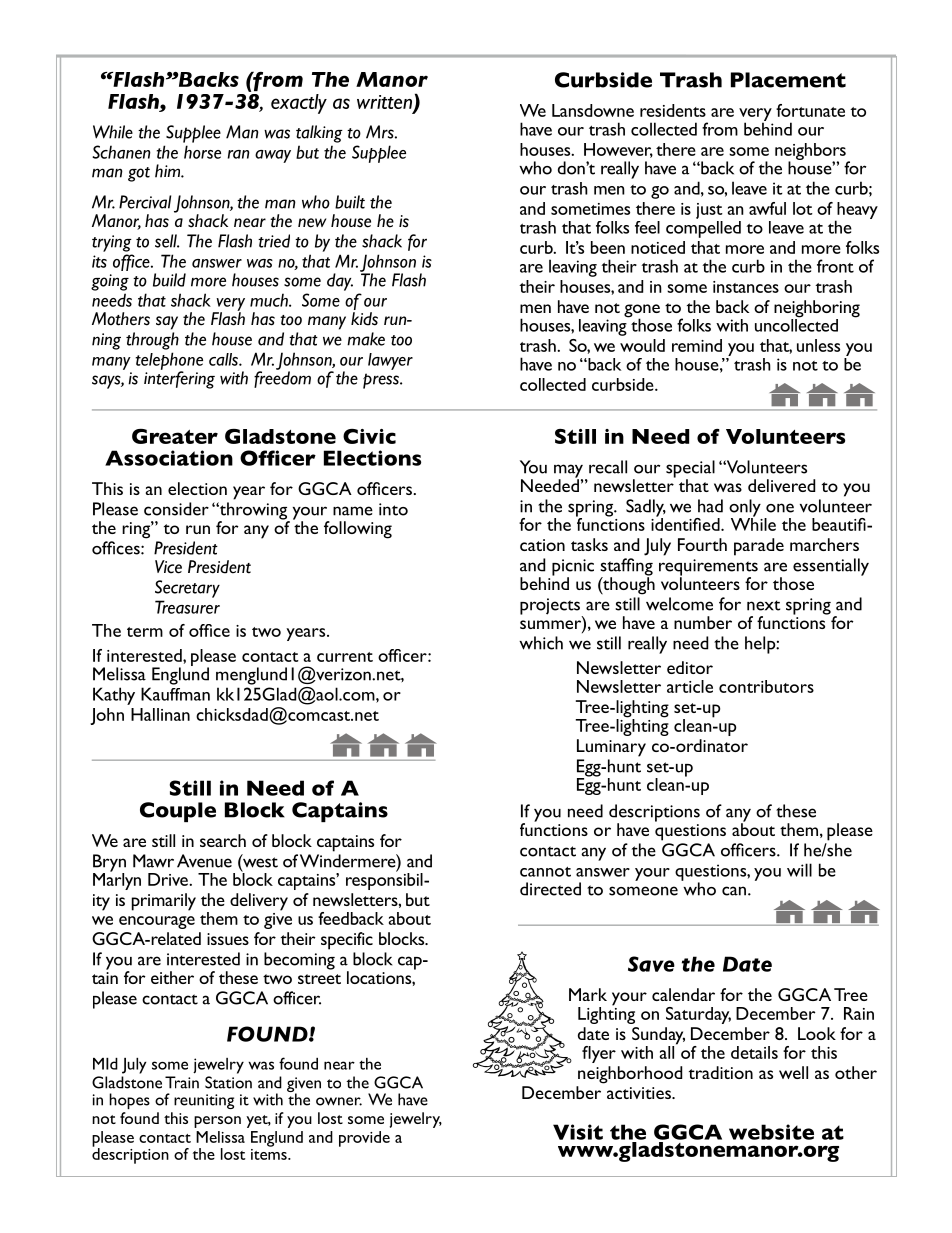 This screenshot has width=952, height=1233. I want to click on Greater, so click(175, 436).
